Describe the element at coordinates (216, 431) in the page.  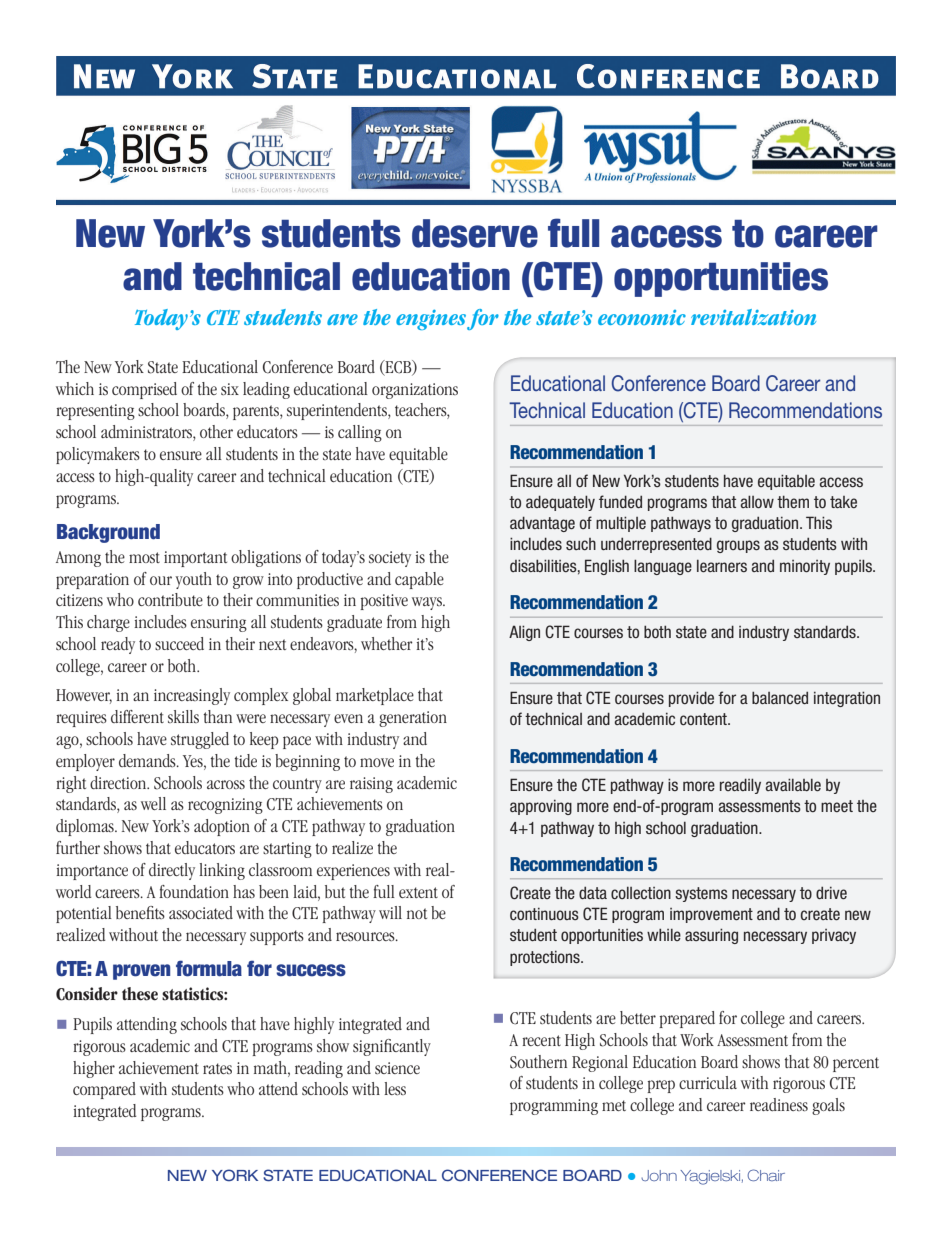
I see `other` at that location.
